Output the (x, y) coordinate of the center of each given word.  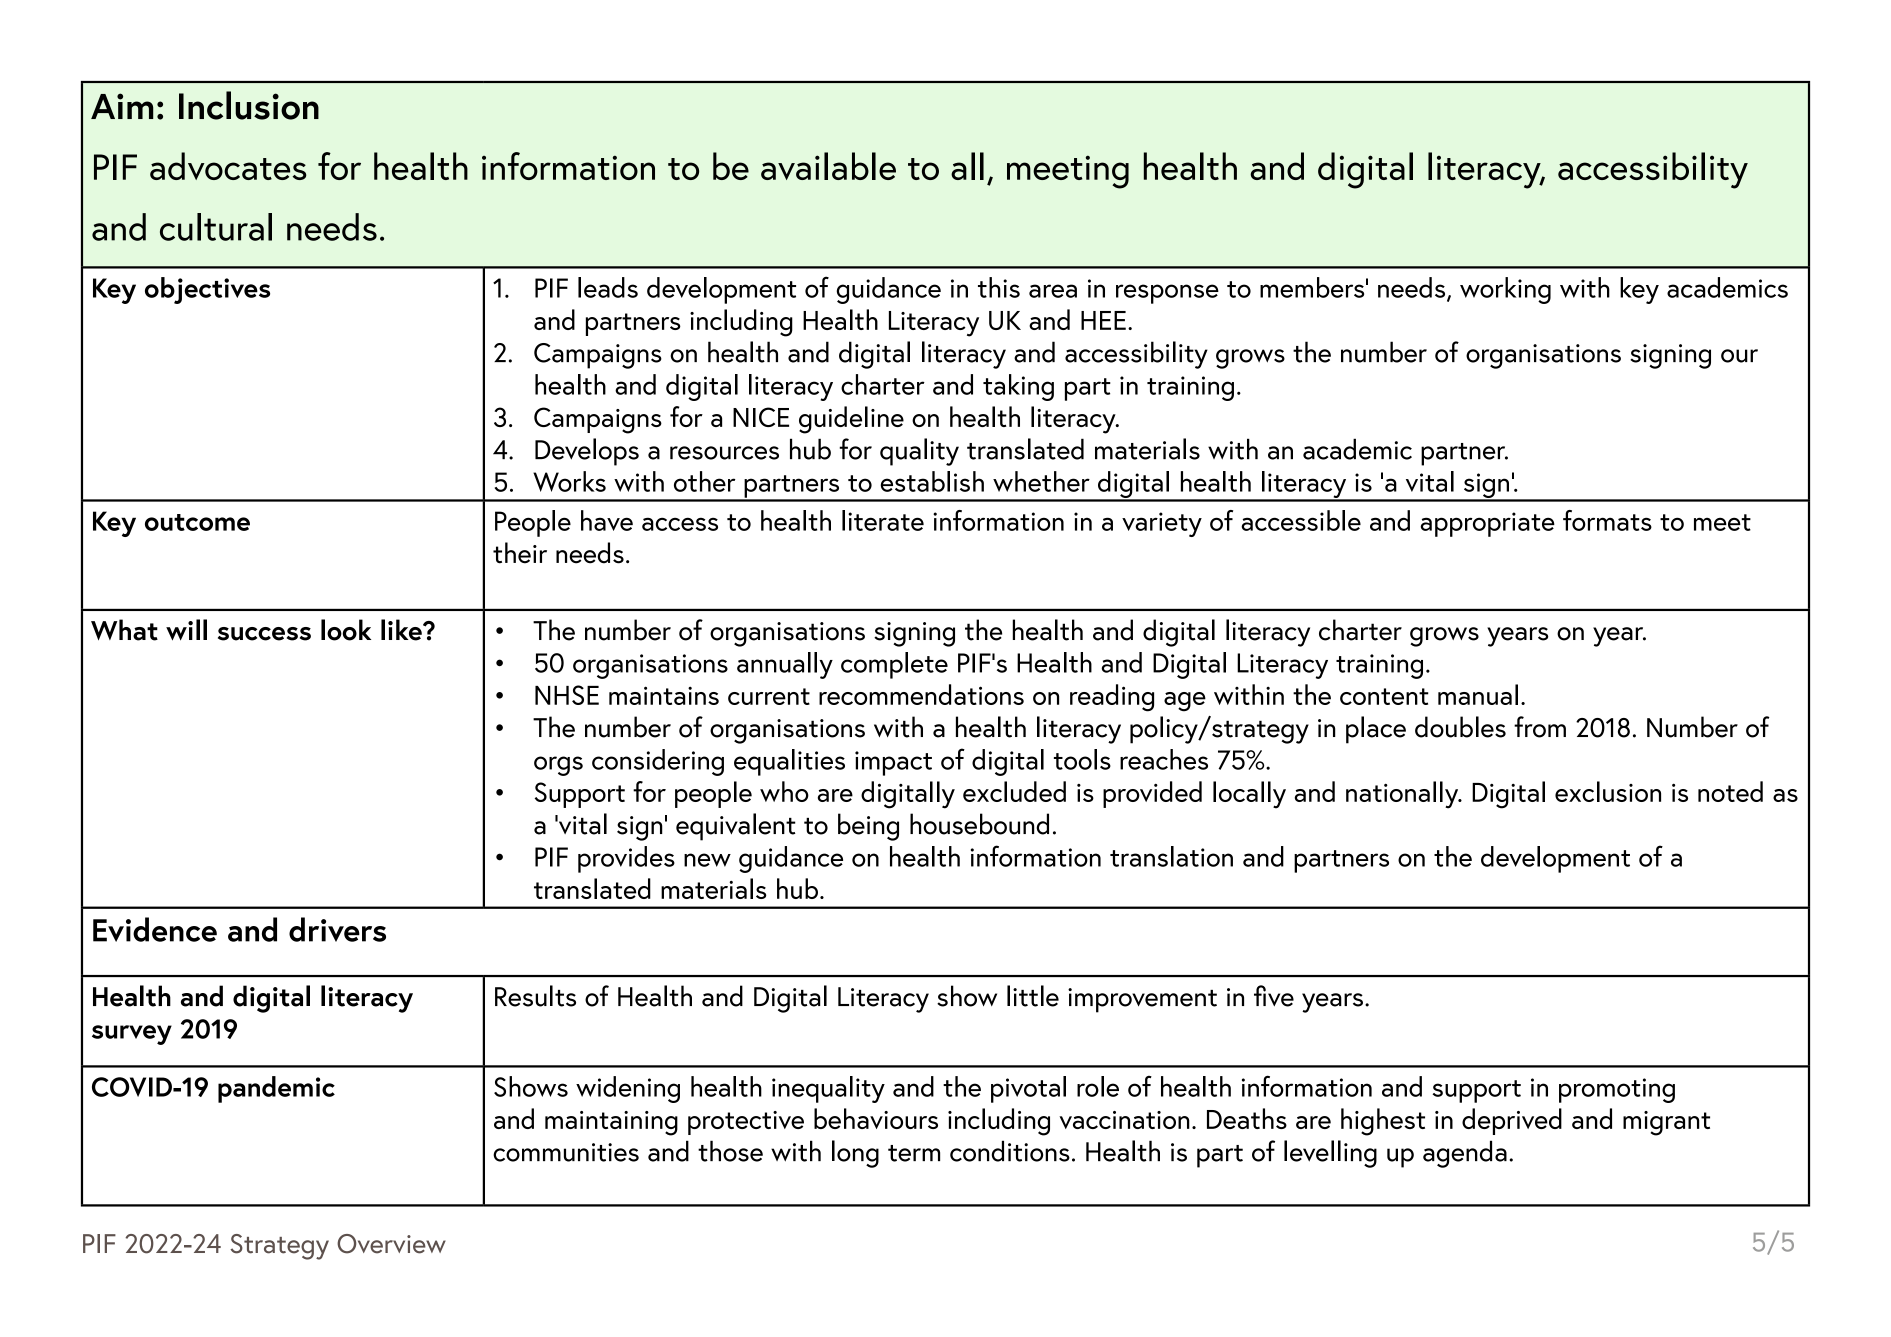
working (1505, 290)
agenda (1465, 1154)
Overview (391, 1244)
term (914, 1153)
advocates (228, 166)
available (828, 166)
